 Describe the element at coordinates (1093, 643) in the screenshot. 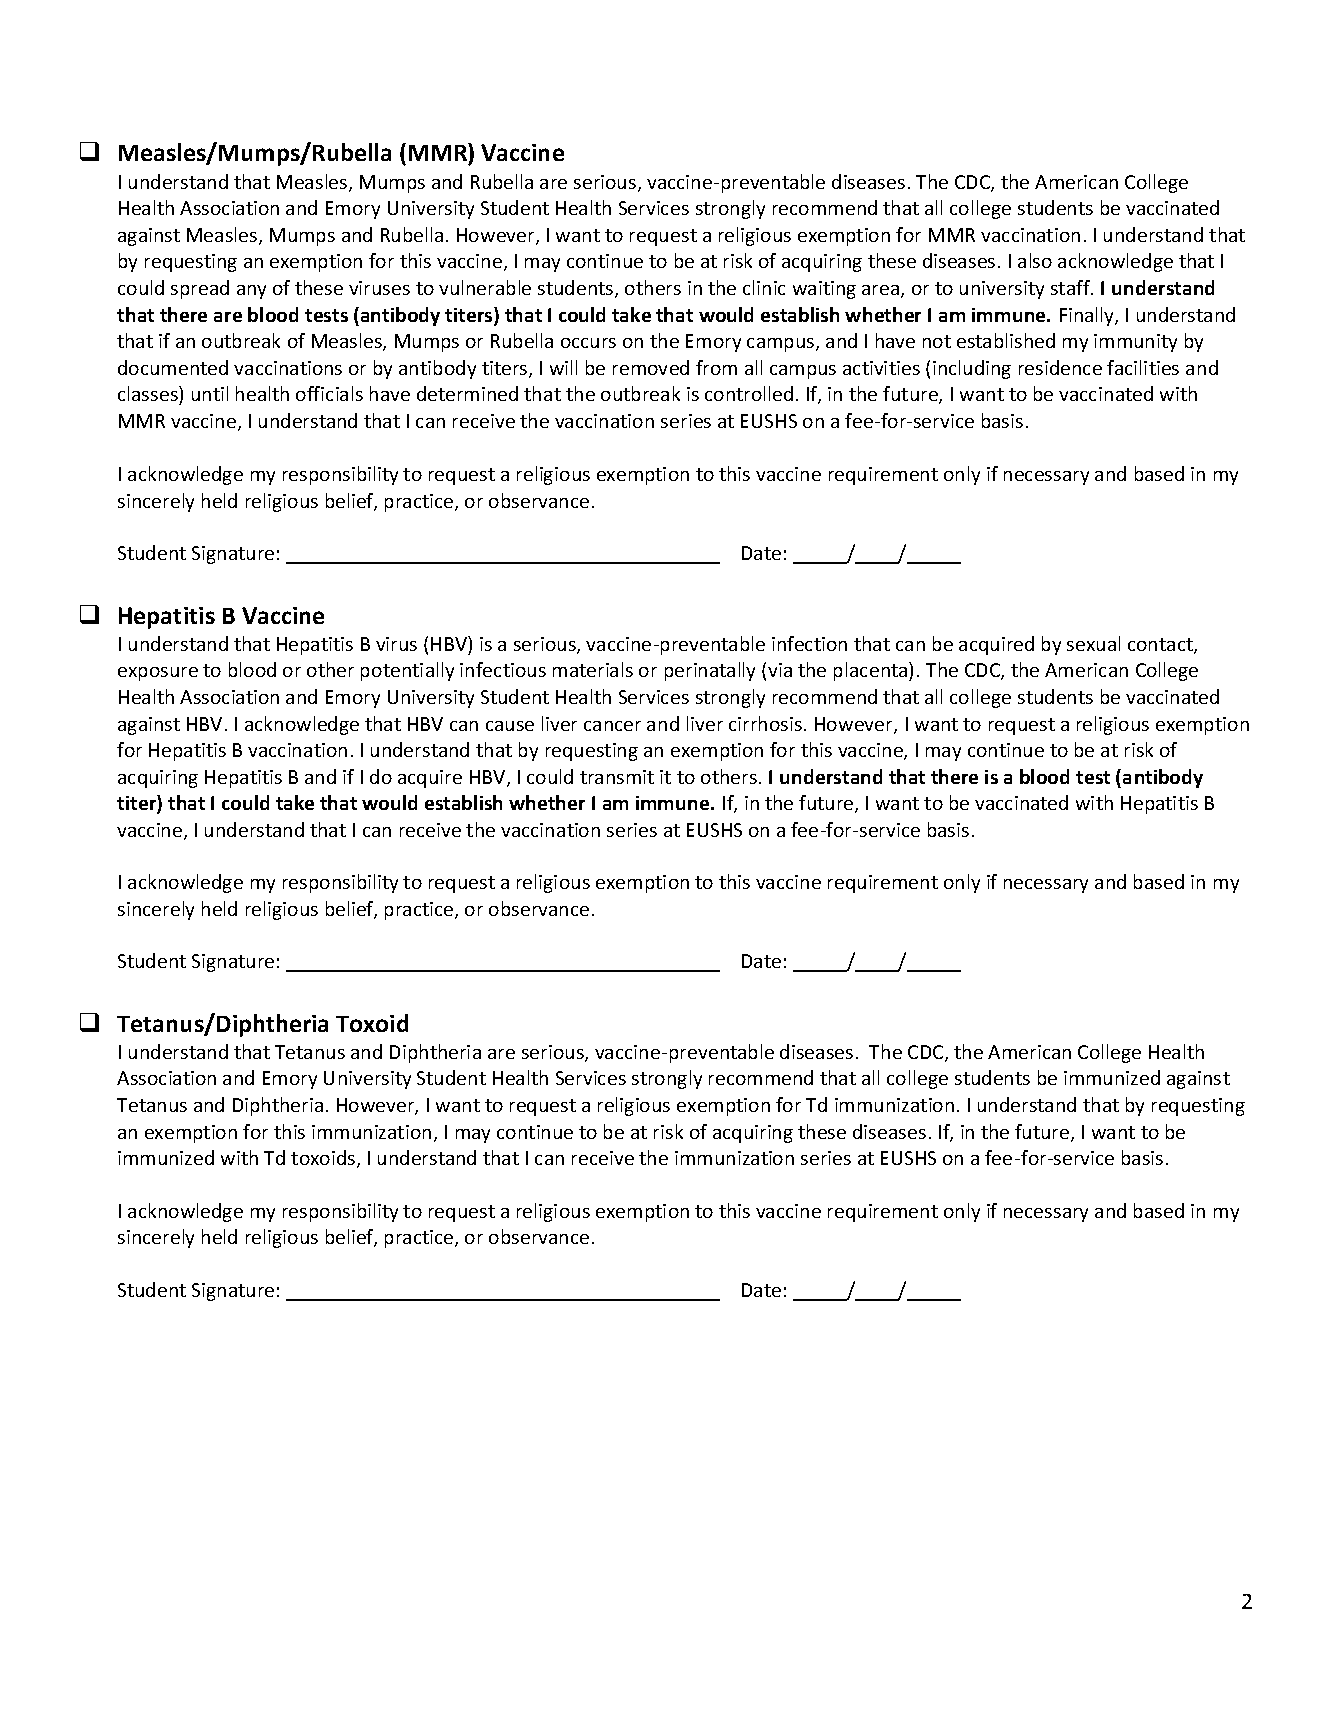

I see `sexual` at that location.
